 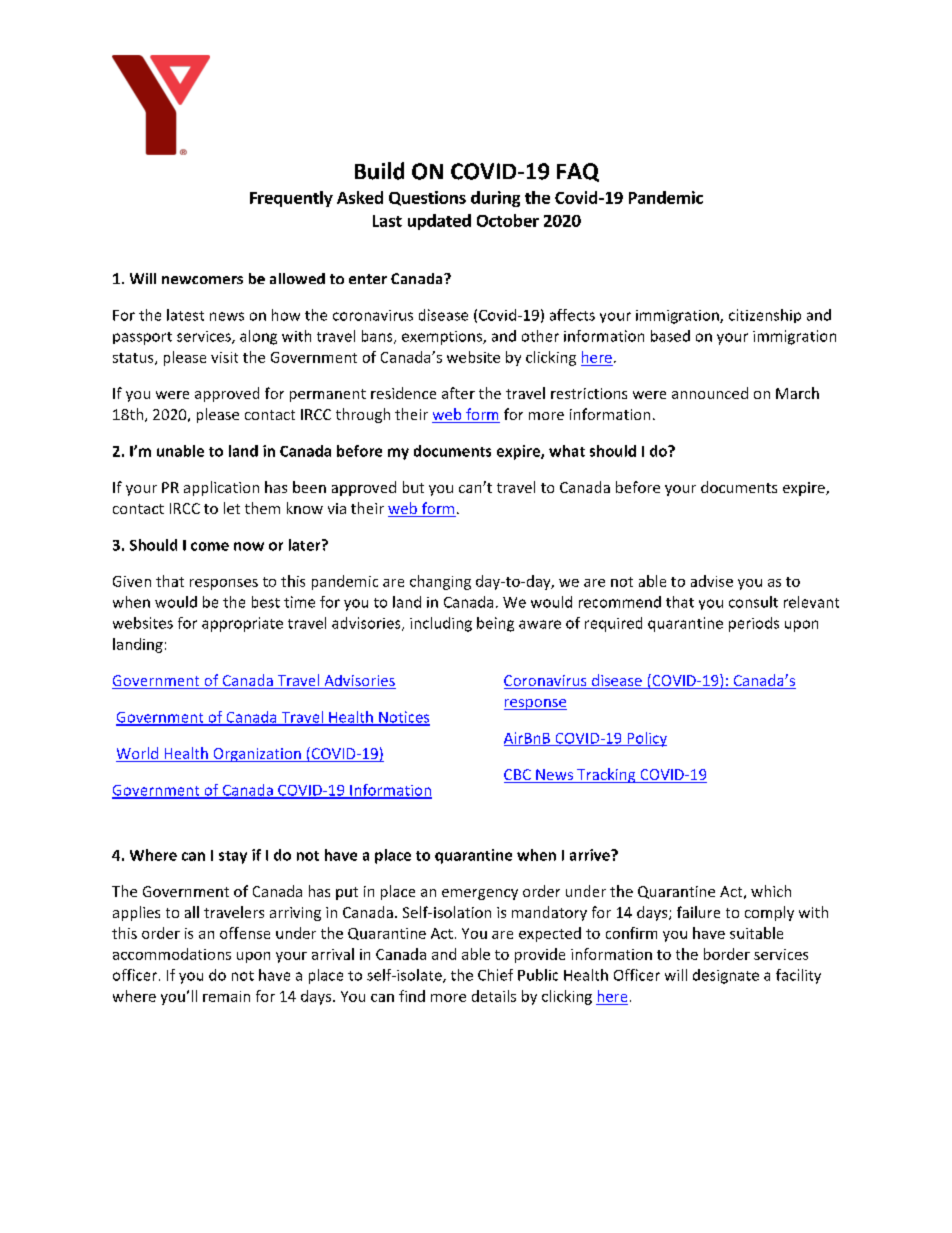 What do you see at coordinates (226, 996) in the document?
I see `remain` at bounding box center [226, 996].
